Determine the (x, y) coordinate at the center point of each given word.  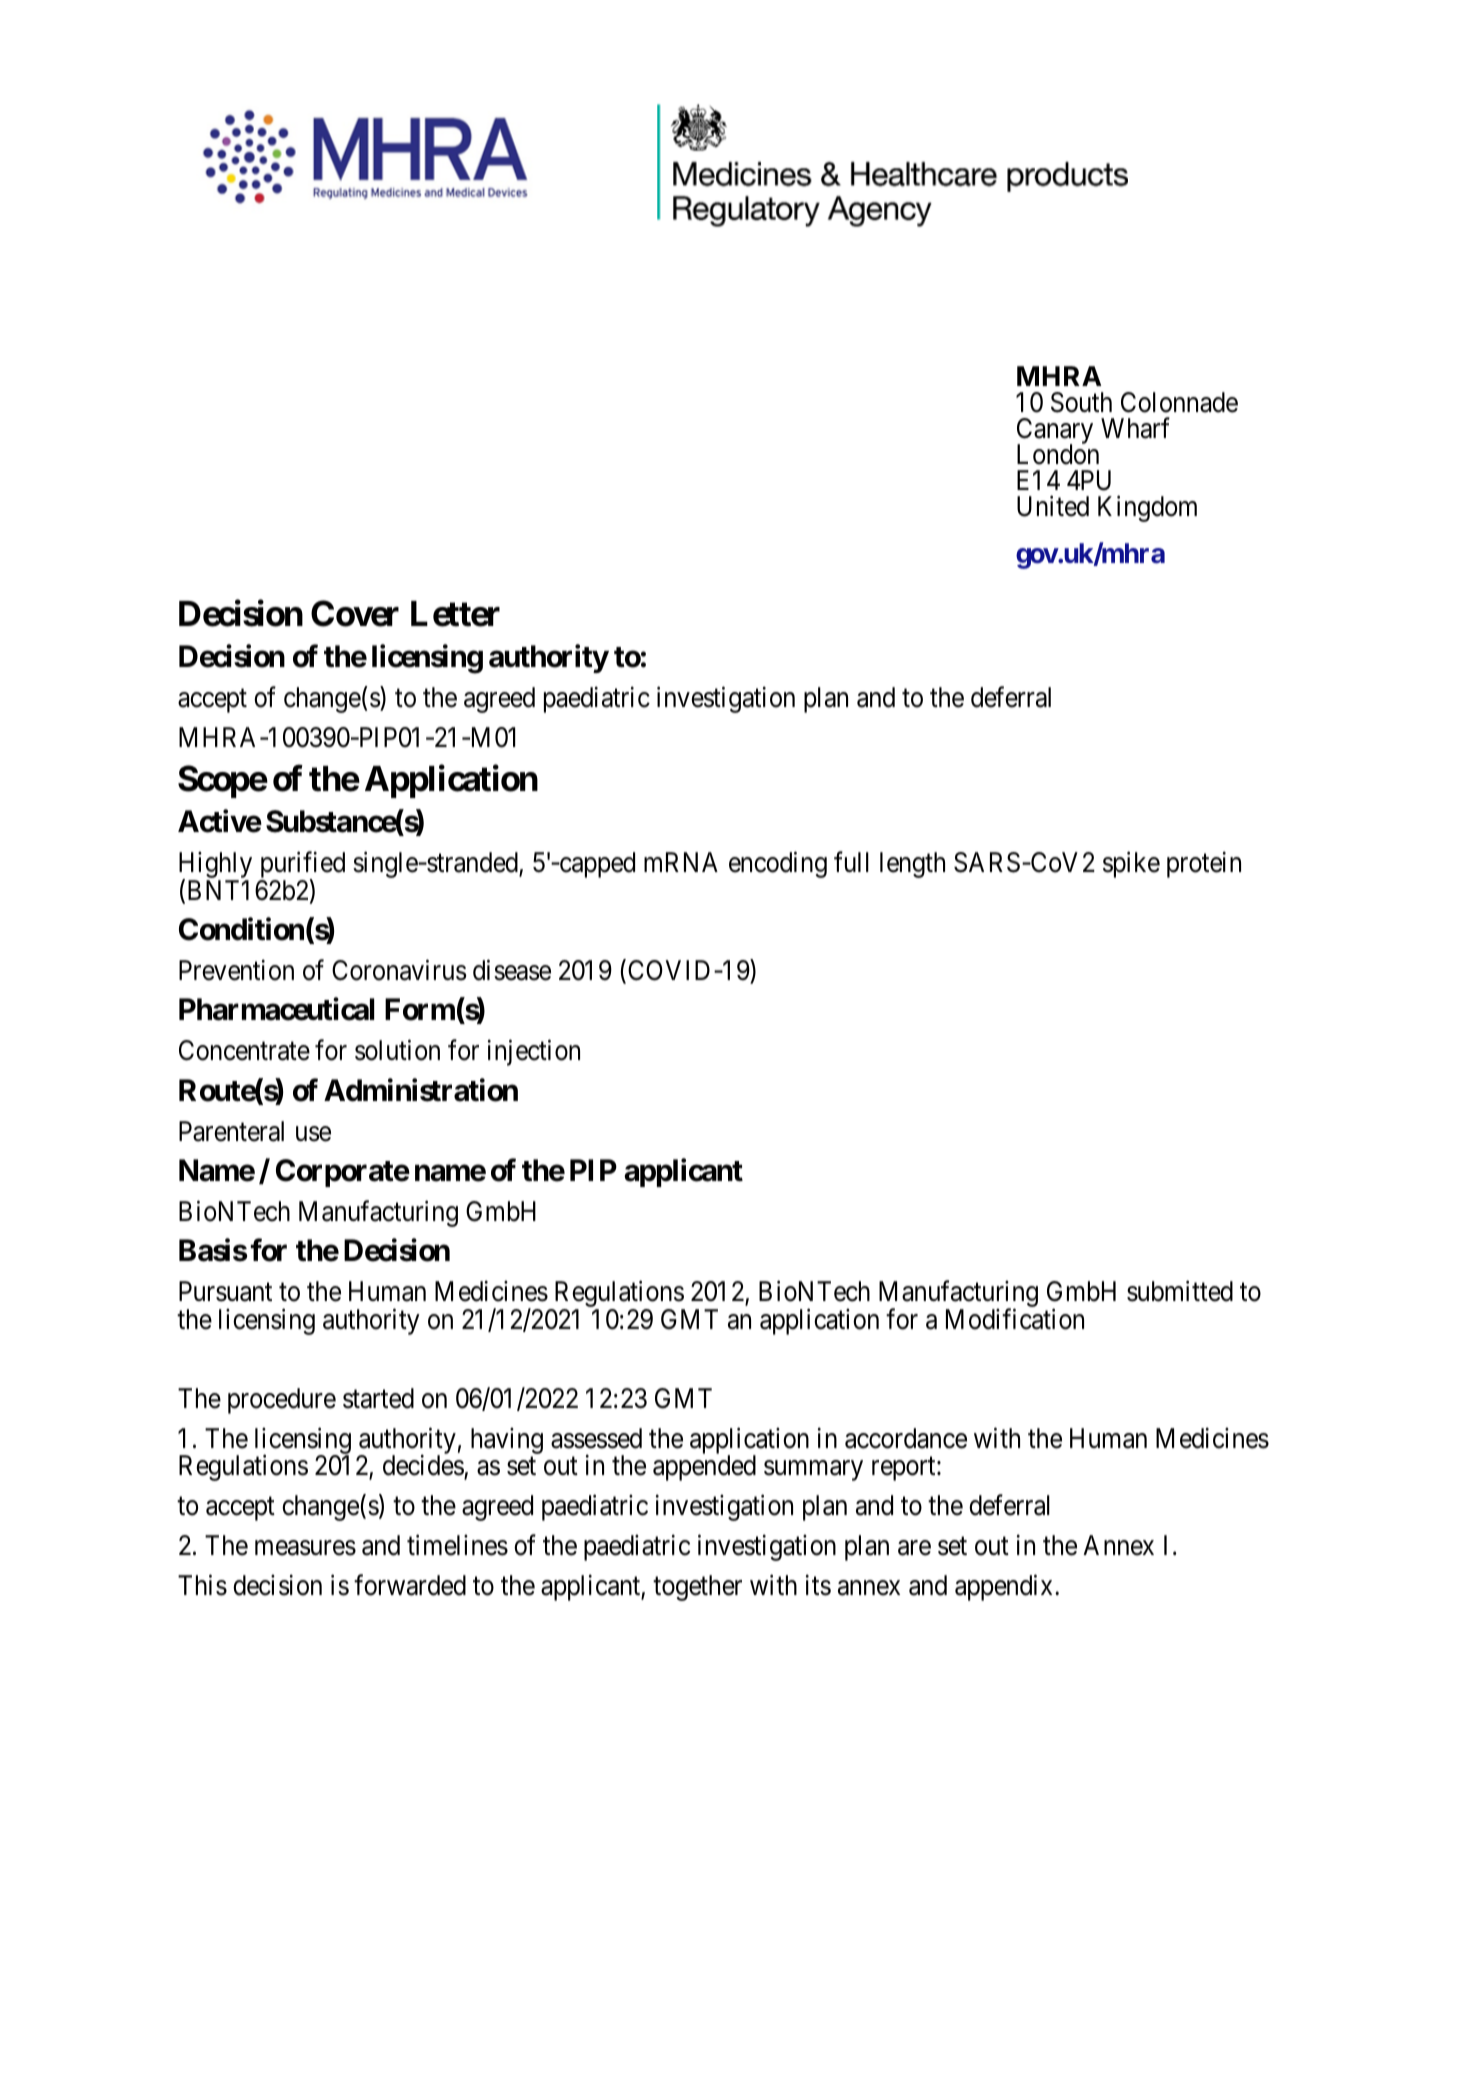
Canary (1055, 432)
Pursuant (225, 1291)
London (1058, 454)
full (851, 862)
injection (534, 1053)
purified (302, 866)
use (313, 1134)
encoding (778, 865)
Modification (1015, 1319)
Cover (355, 613)
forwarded (410, 1585)
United (1053, 506)
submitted (1180, 1291)
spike (1131, 865)
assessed (596, 1438)
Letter (455, 614)
